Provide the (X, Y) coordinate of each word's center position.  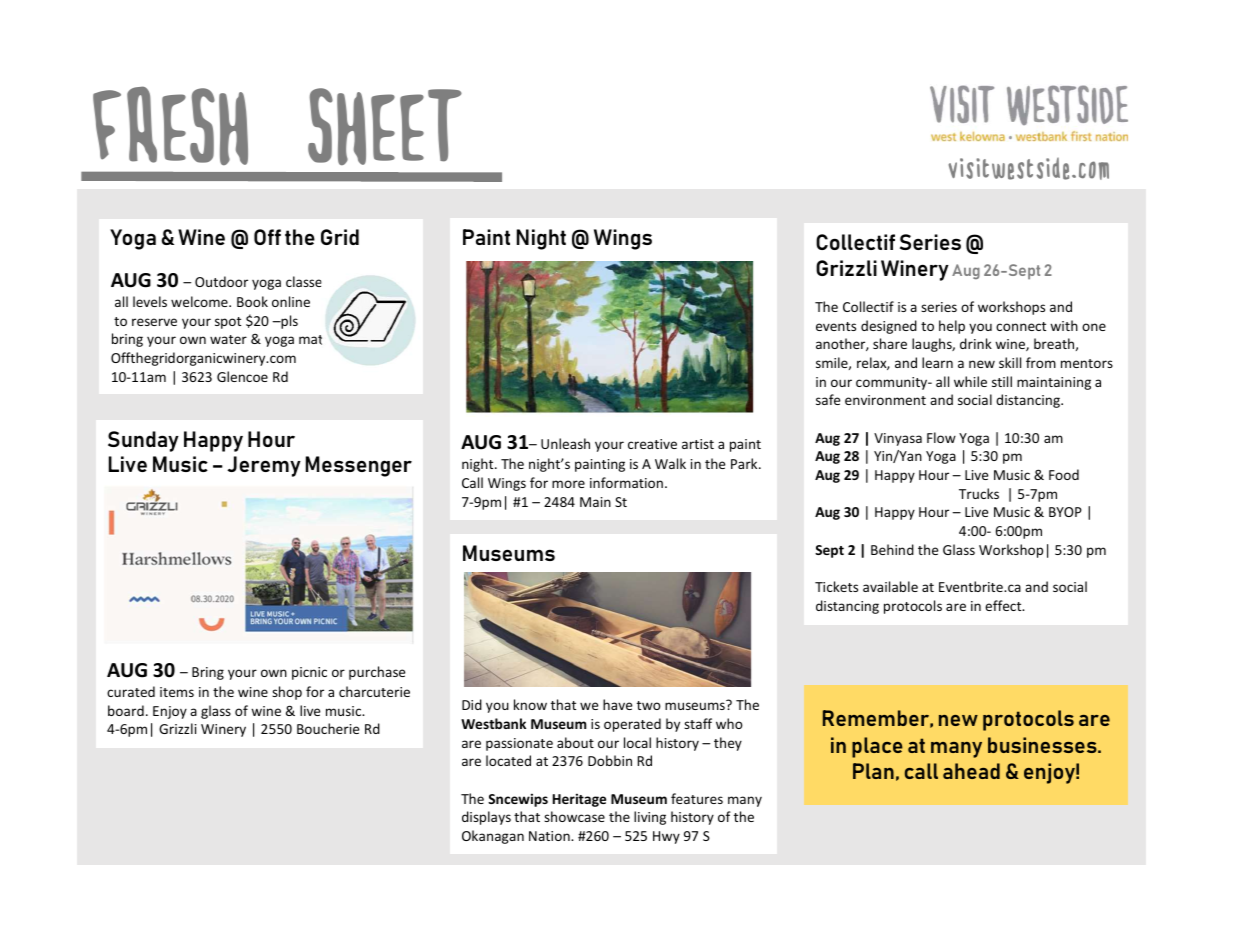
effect (1004, 605)
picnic (309, 673)
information (626, 482)
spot (228, 323)
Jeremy (264, 466)
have (617, 704)
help (952, 327)
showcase (574, 816)
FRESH (170, 125)
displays (486, 818)
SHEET (385, 126)
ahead (971, 771)
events (836, 326)
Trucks (979, 493)
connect (1021, 326)
